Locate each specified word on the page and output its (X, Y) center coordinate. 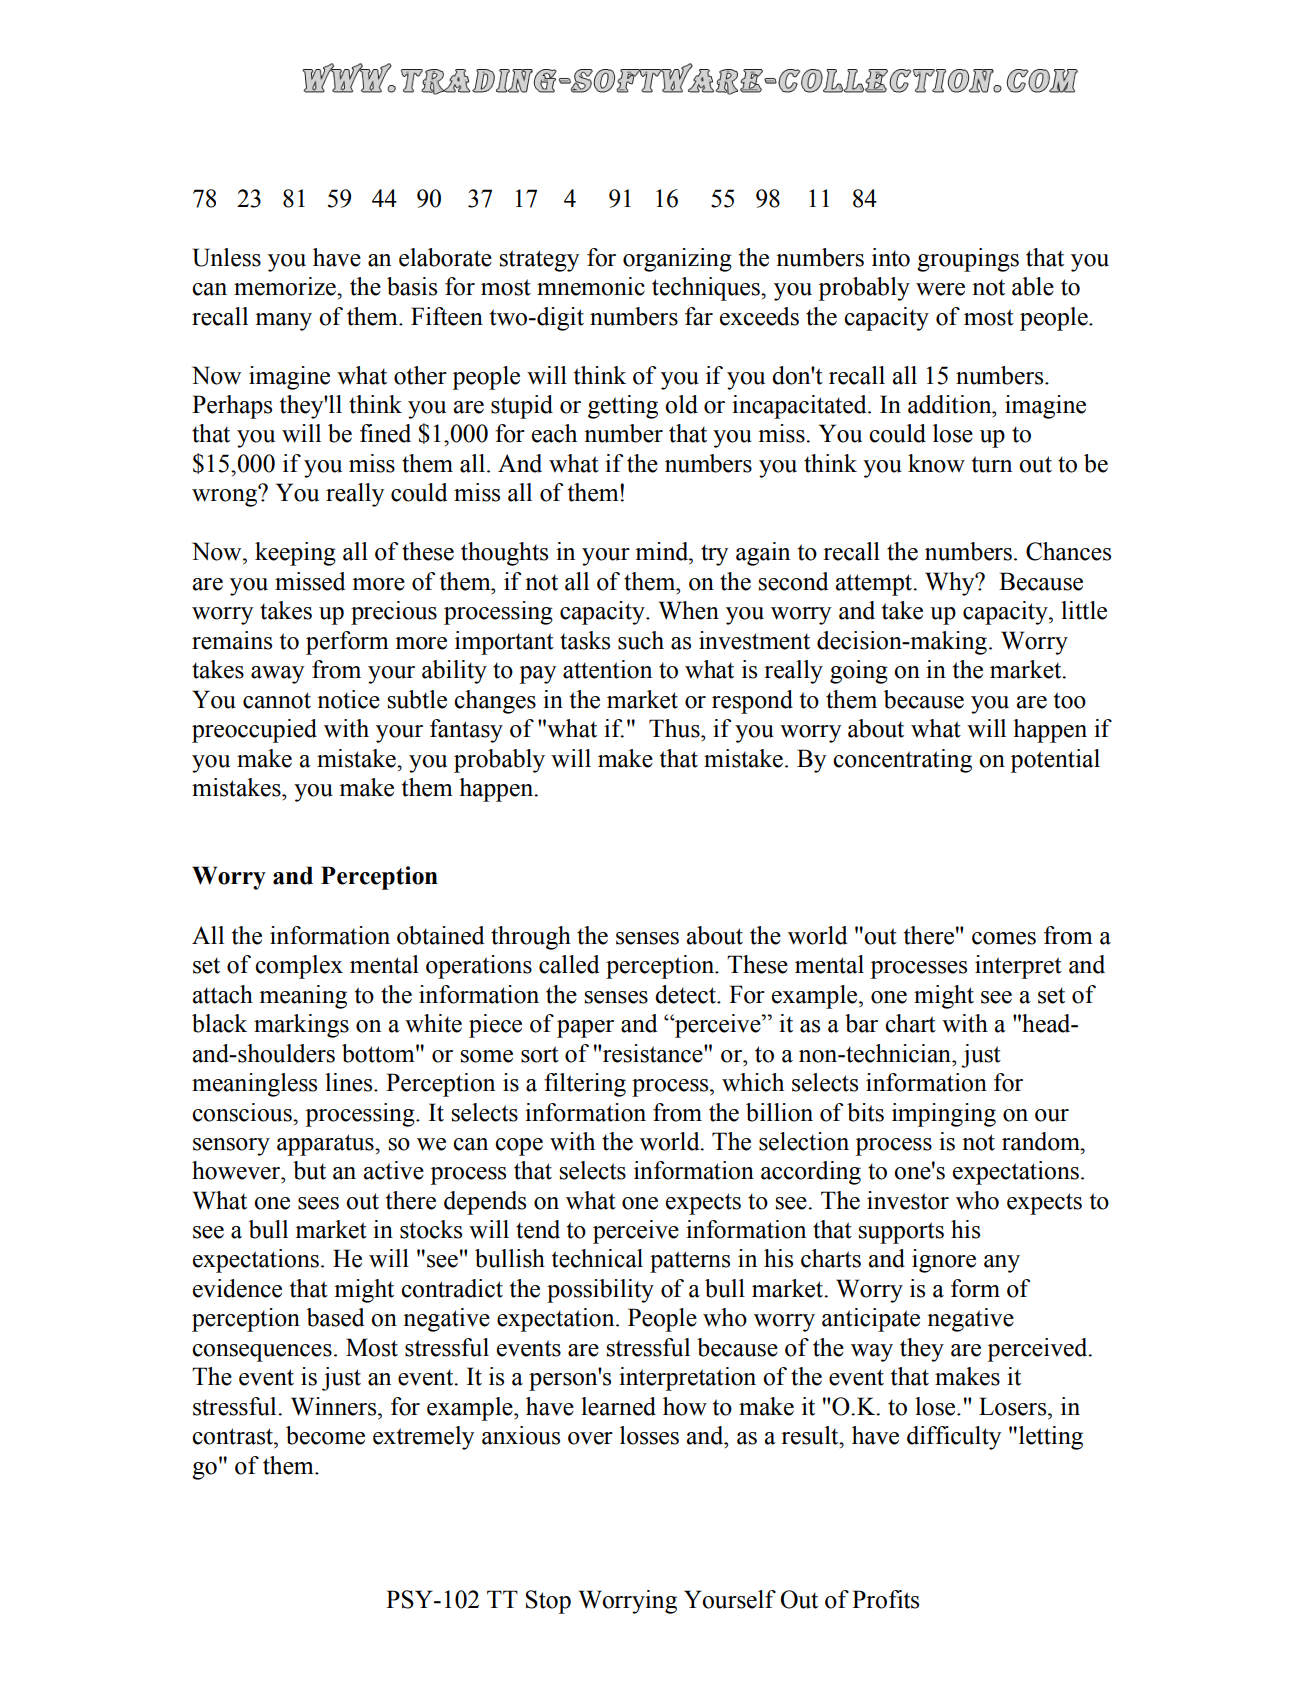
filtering (585, 1085)
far (699, 316)
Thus (675, 728)
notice (348, 699)
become (325, 1435)
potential (1055, 761)
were (940, 289)
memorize (286, 286)
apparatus (326, 1145)
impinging (944, 1115)
